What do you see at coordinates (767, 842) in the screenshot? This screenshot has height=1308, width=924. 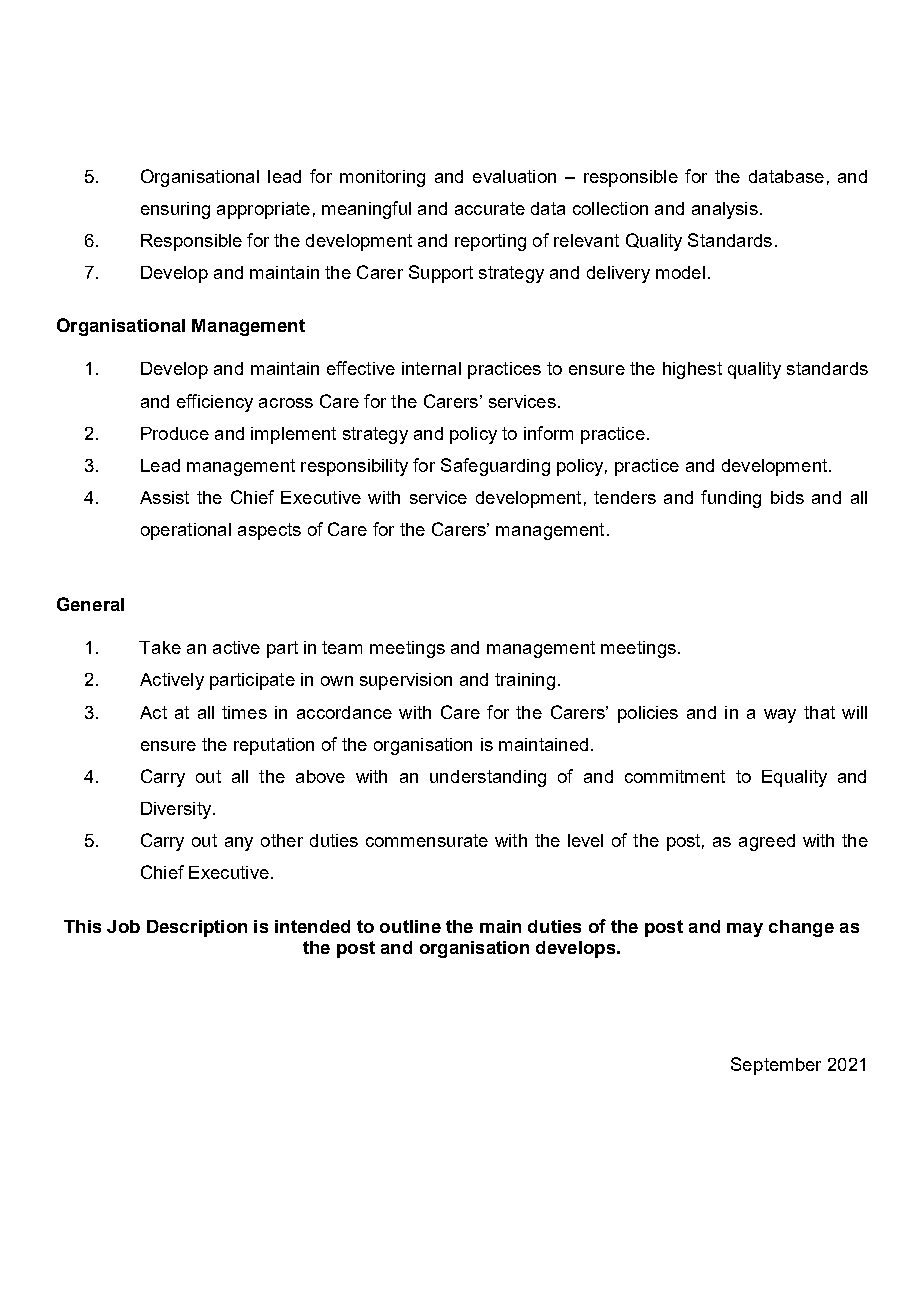 I see `agreed` at bounding box center [767, 842].
